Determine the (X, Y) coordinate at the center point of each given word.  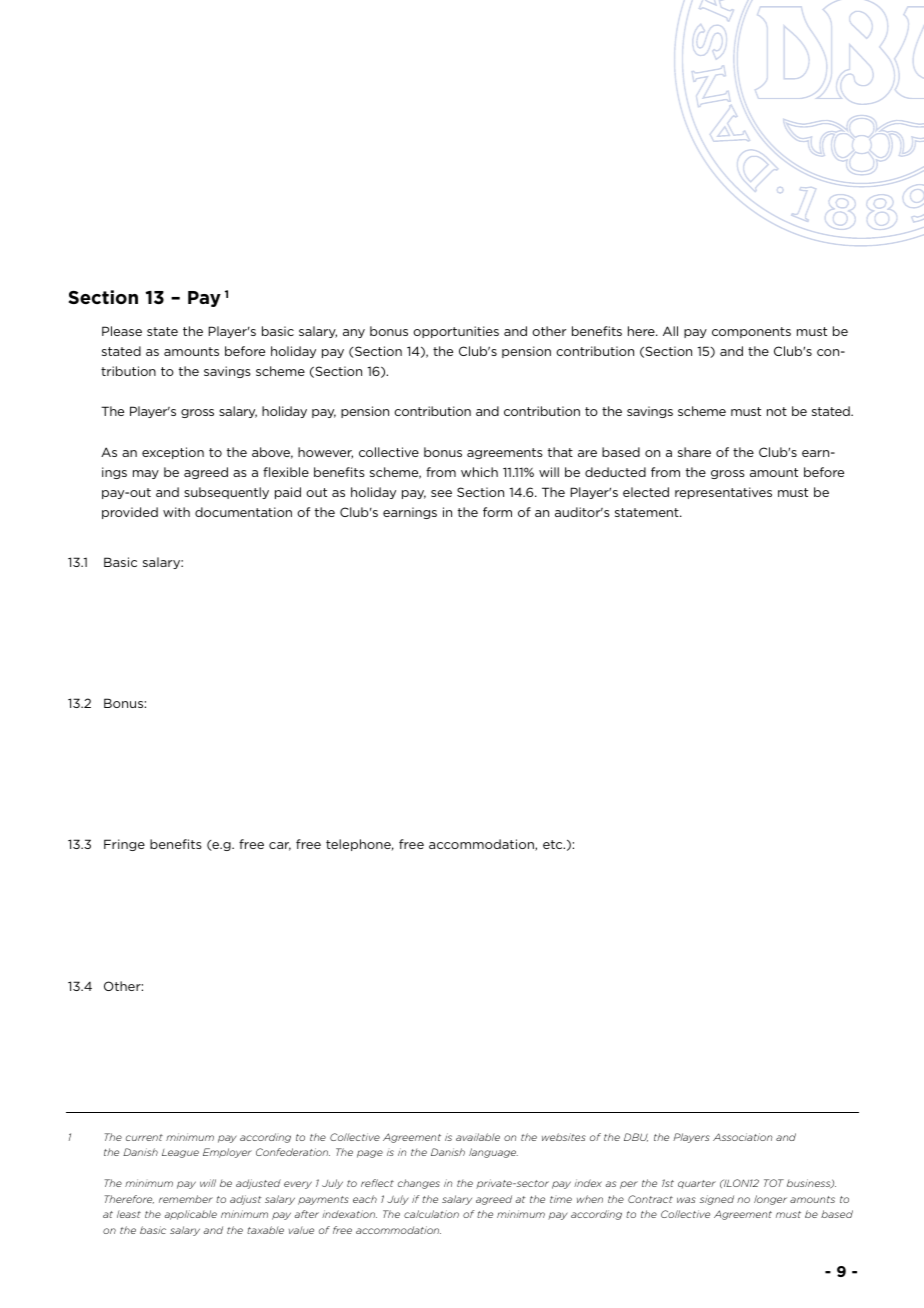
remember (186, 1199)
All (670, 331)
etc (554, 844)
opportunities (456, 332)
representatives (723, 493)
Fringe (124, 845)
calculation (431, 1214)
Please (122, 331)
